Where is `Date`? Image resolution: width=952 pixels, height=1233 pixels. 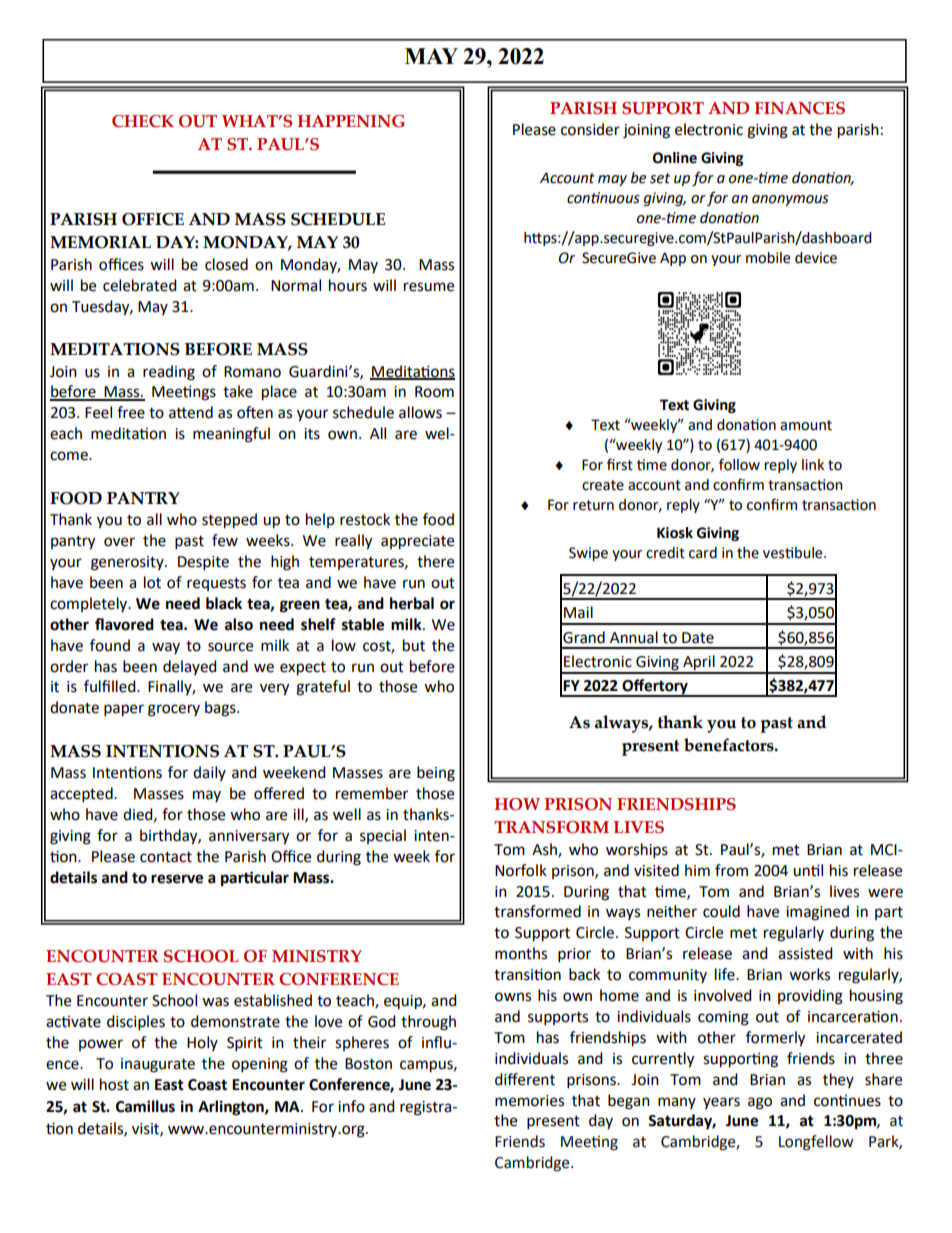
Date is located at coordinates (698, 638).
